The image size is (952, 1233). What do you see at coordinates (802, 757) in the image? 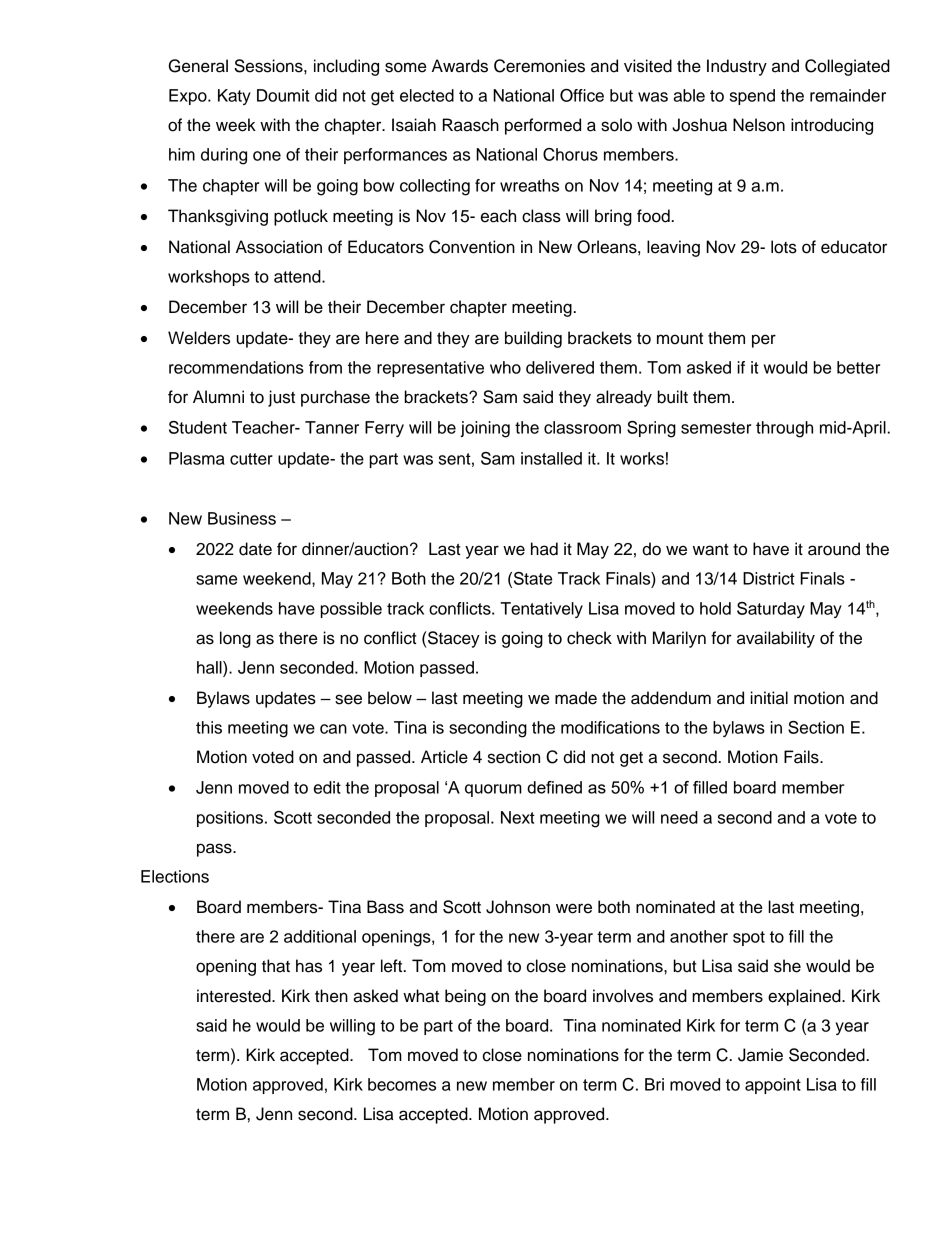
I see `Fails` at bounding box center [802, 757].
